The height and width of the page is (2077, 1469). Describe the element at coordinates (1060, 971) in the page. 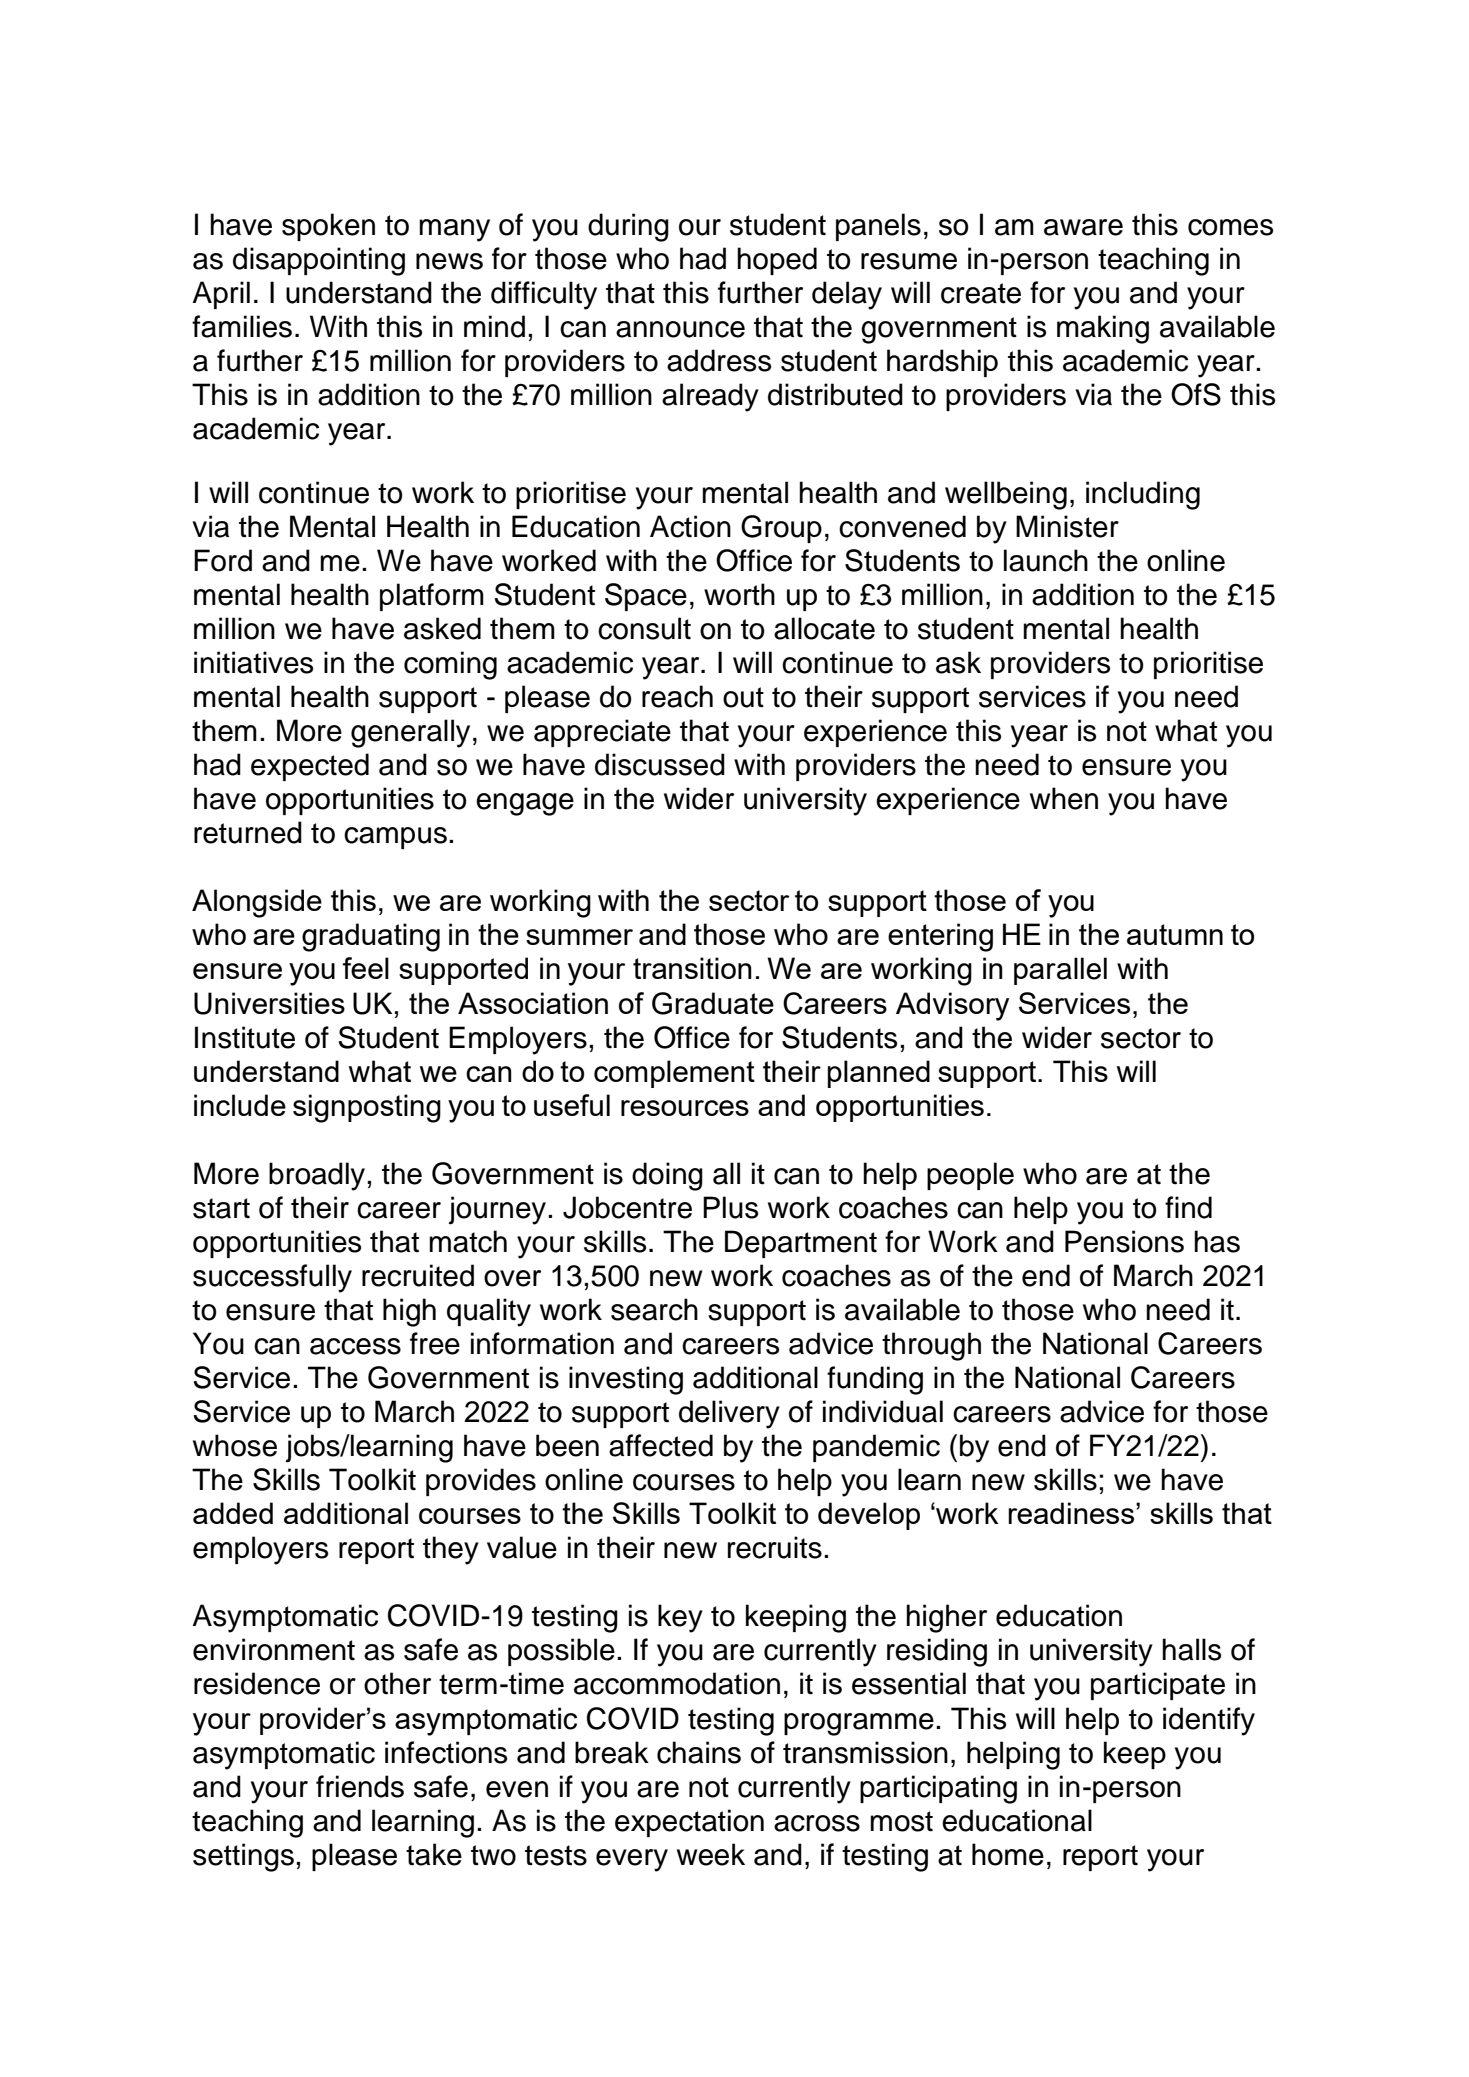

I see `parallel` at that location.
